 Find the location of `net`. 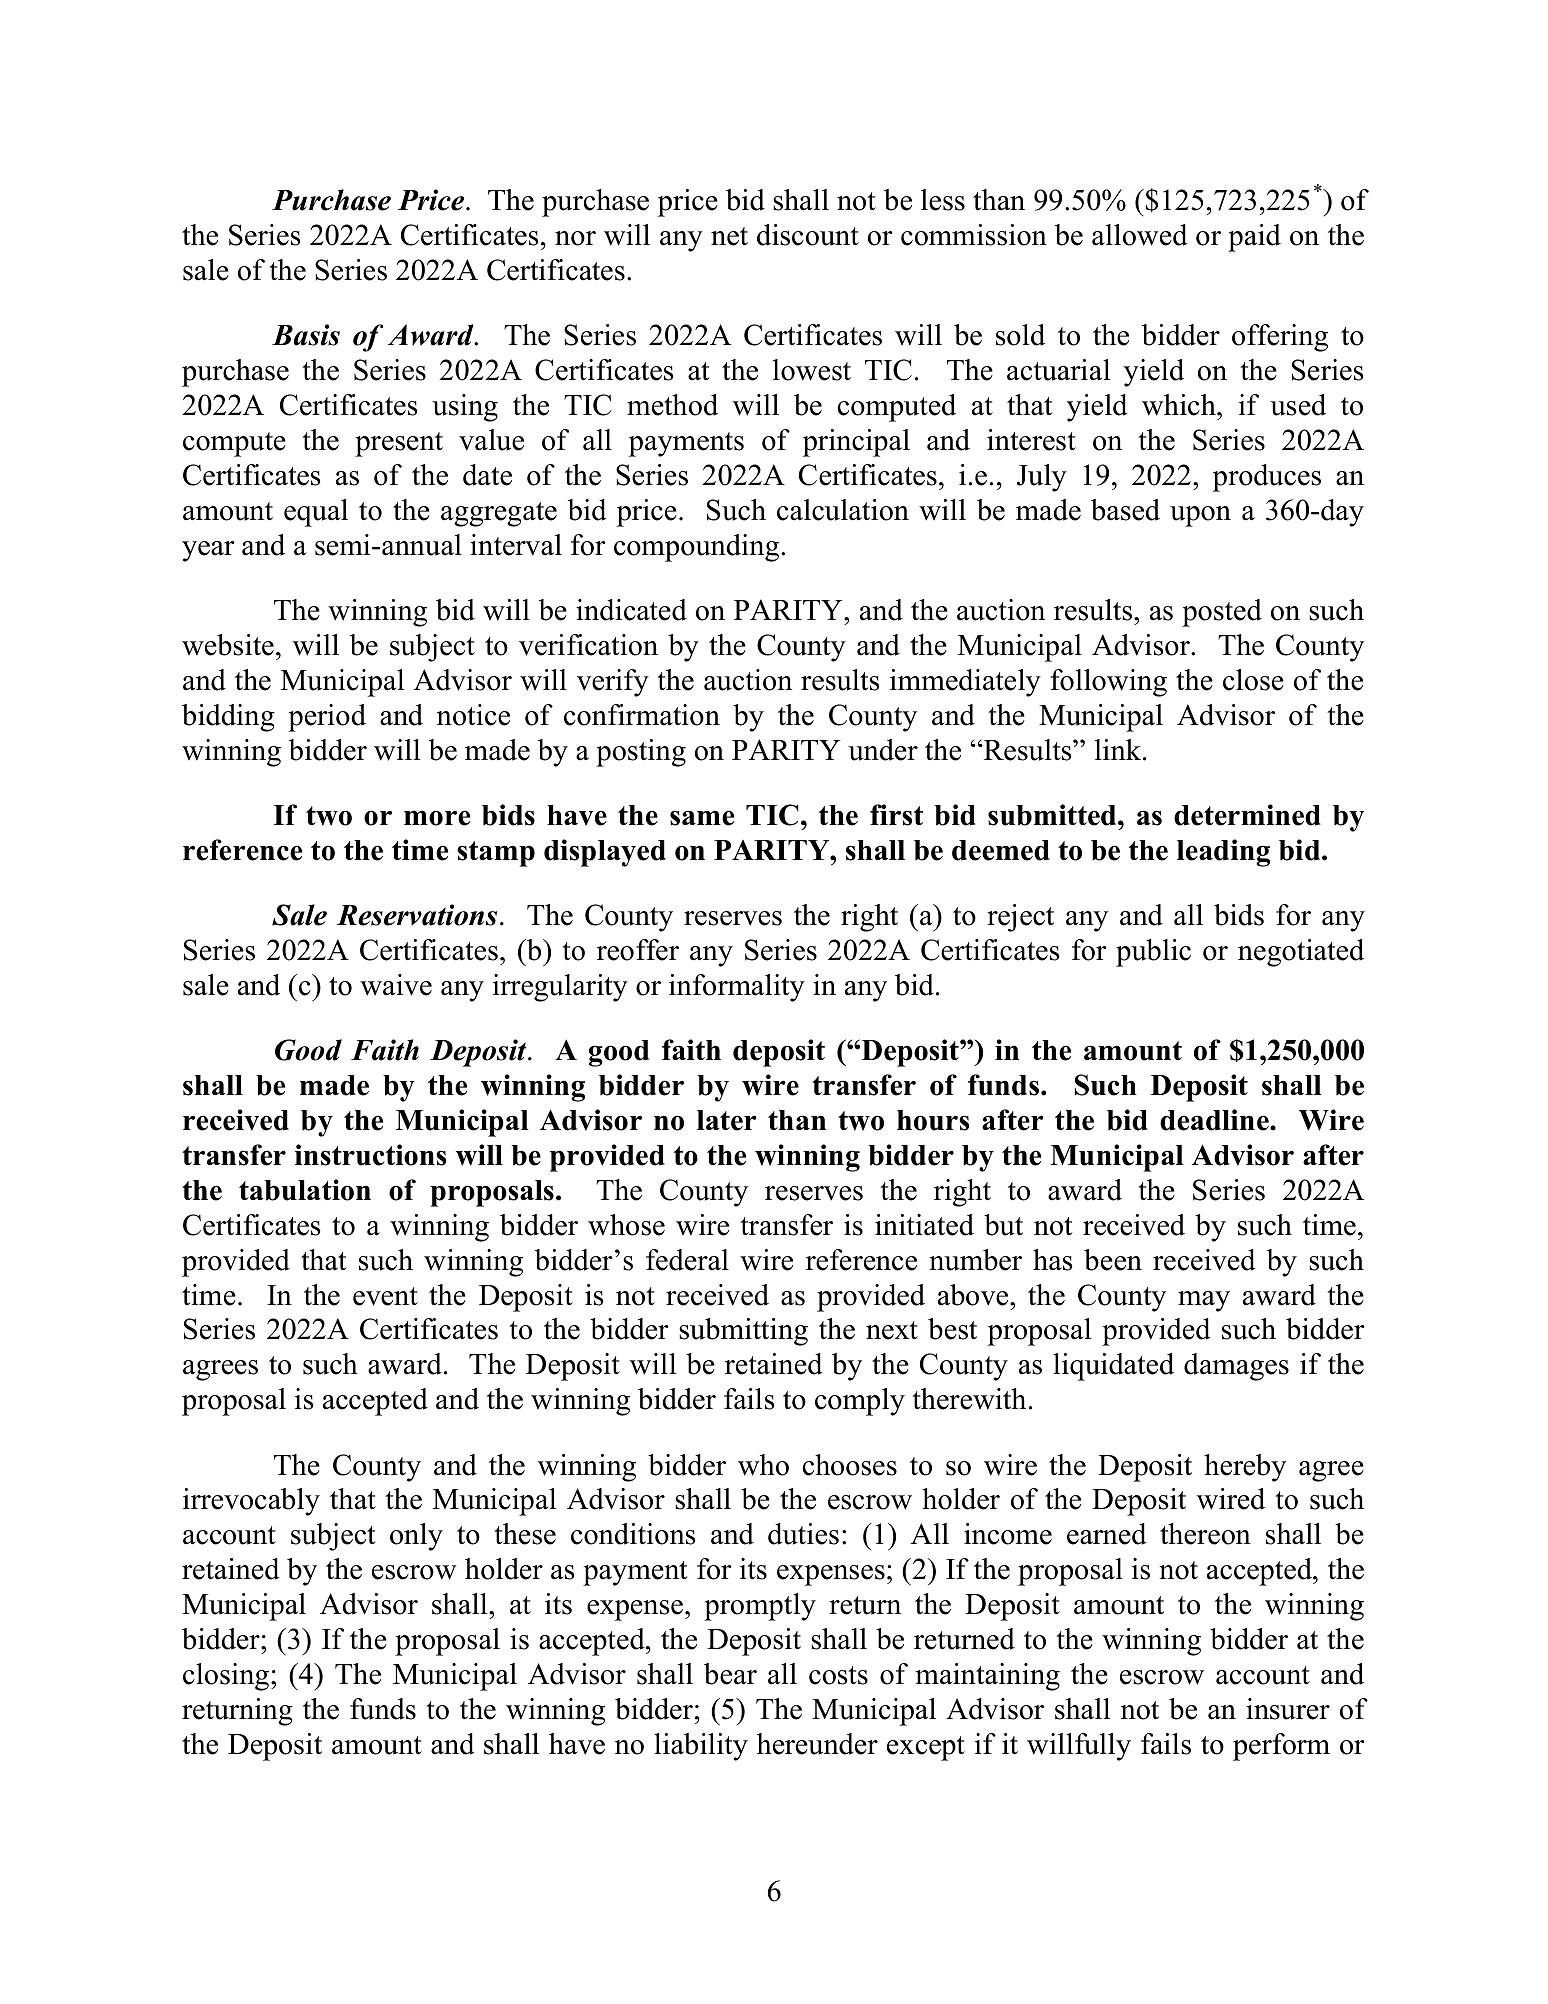

net is located at coordinates (729, 236).
